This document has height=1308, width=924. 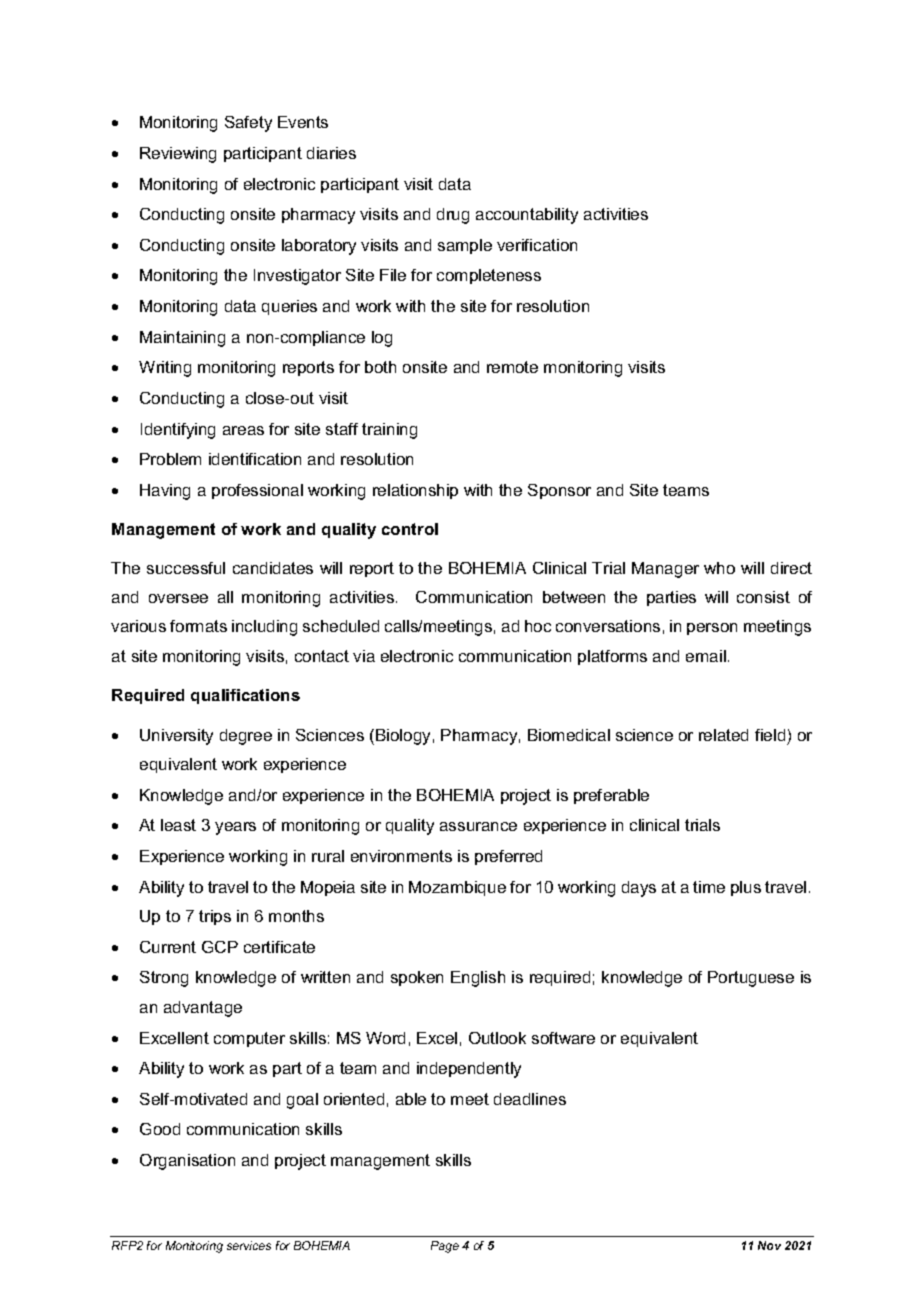 What do you see at coordinates (389, 431) in the document?
I see `training` at bounding box center [389, 431].
